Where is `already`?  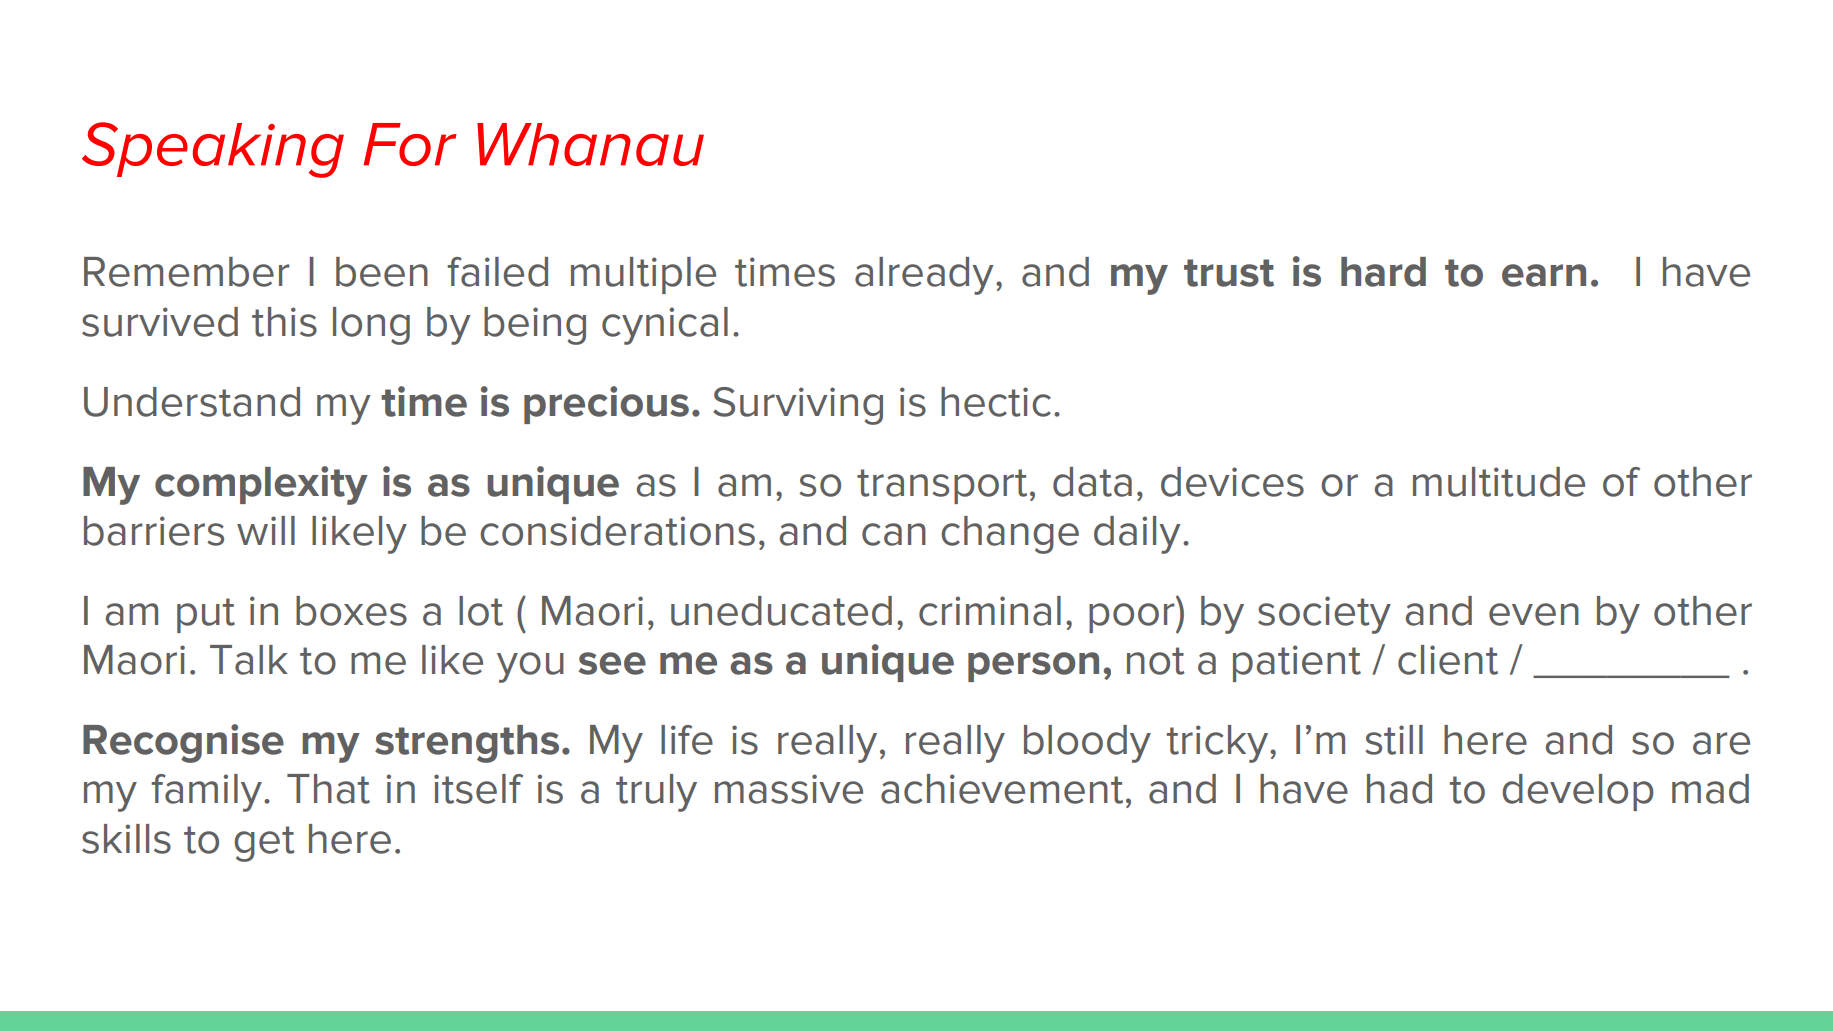
already is located at coordinates (924, 276).
